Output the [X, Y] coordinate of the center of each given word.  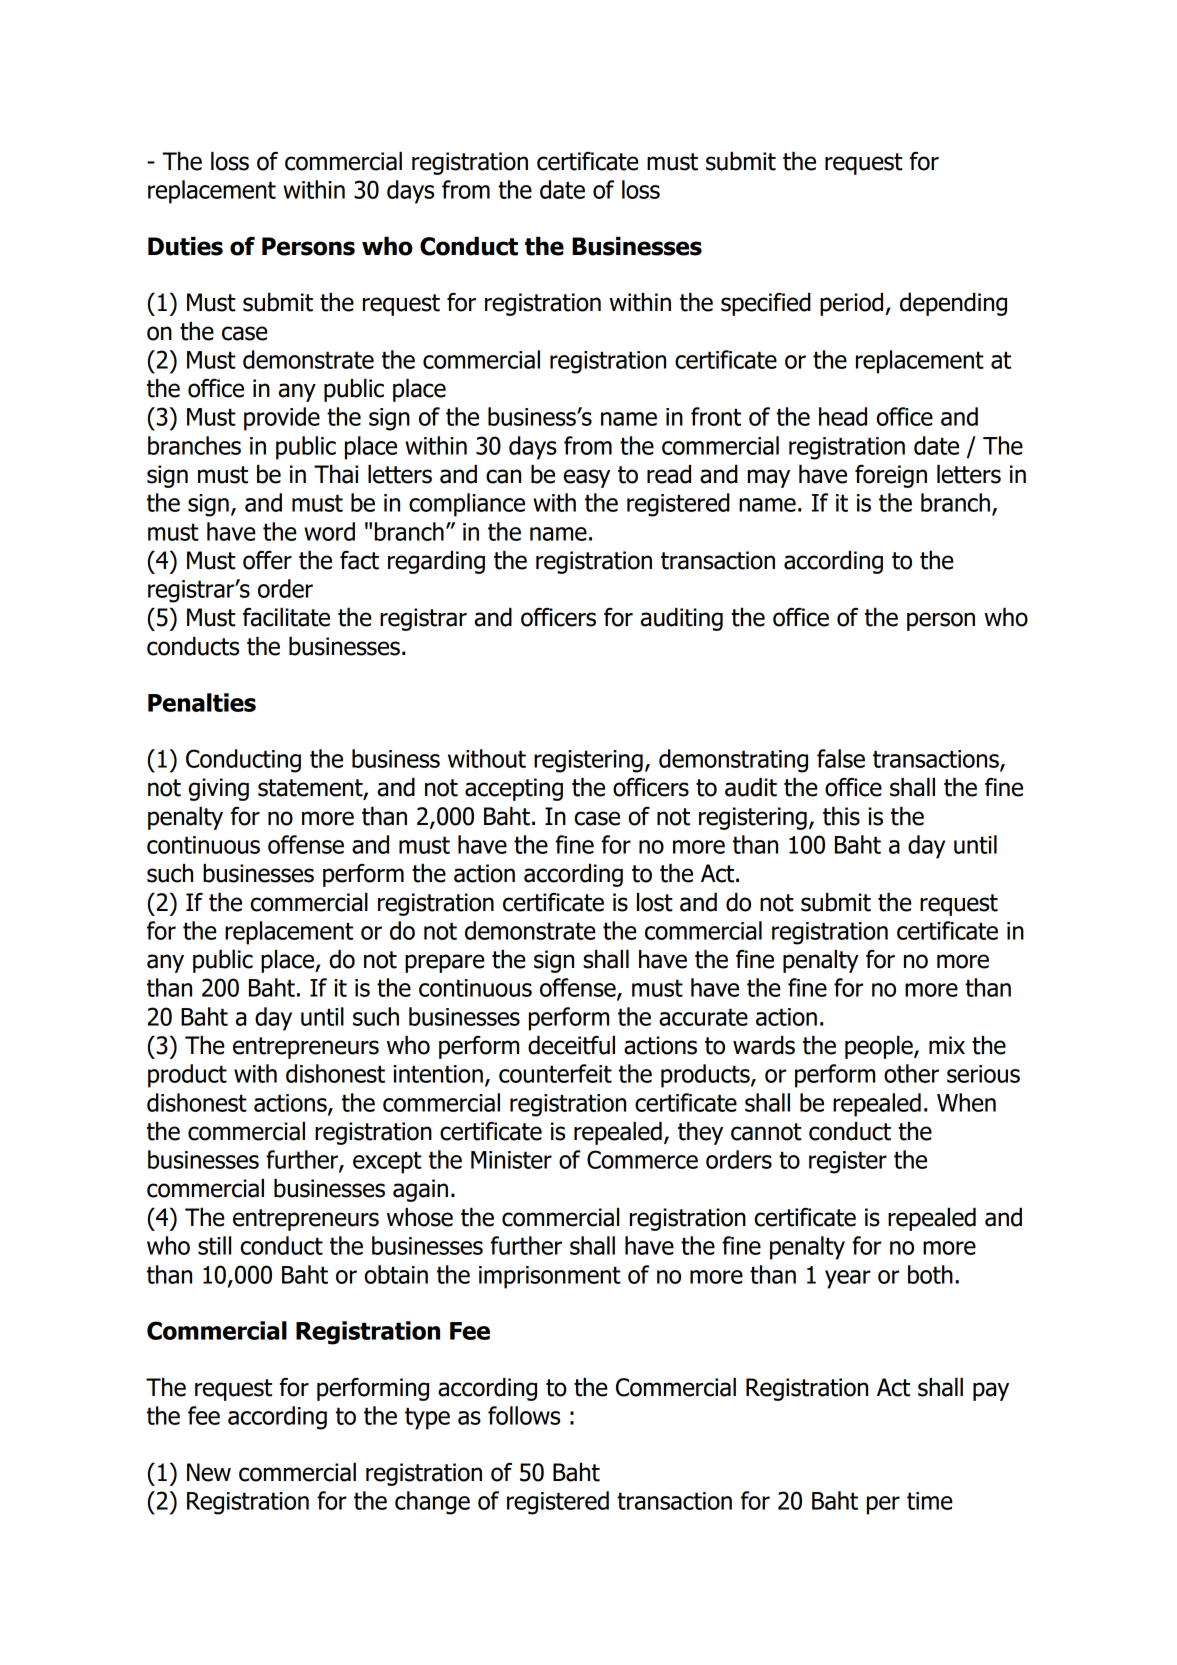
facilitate [286, 617]
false [841, 758]
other [911, 1073]
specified [766, 304]
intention [438, 1074]
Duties [185, 246]
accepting [514, 789]
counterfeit [555, 1073]
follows [524, 1415]
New [209, 1472]
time [930, 1501]
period [851, 304]
